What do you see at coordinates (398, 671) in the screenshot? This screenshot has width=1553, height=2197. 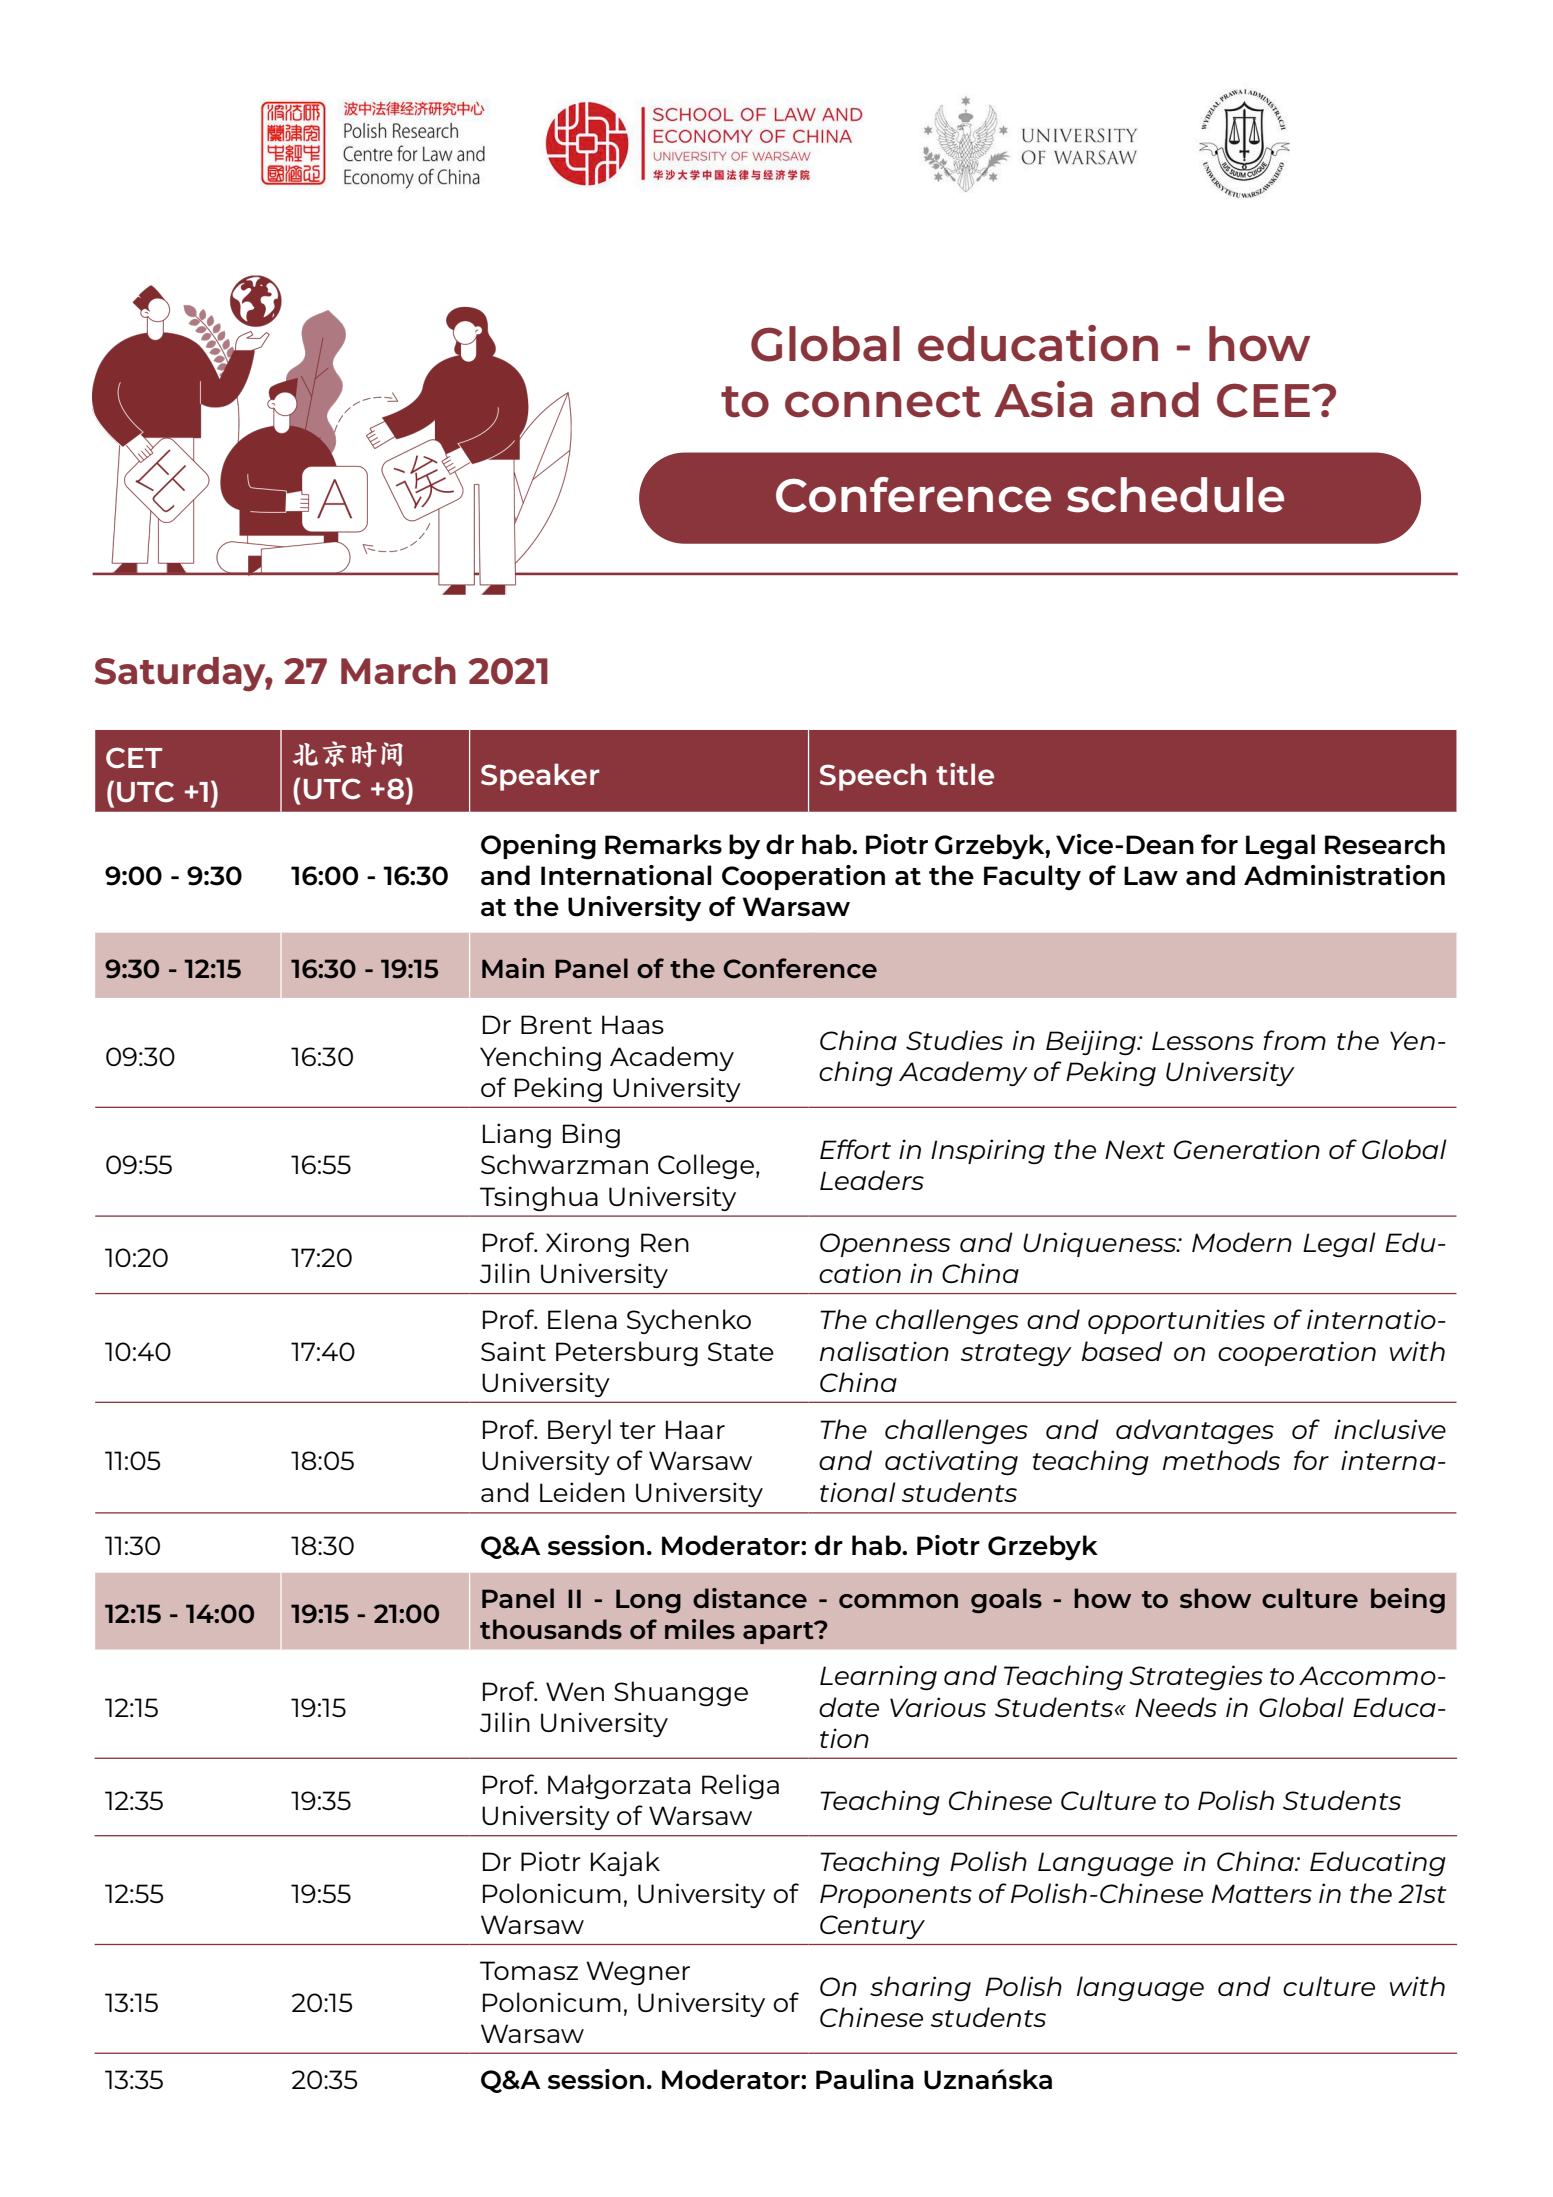 I see `March` at bounding box center [398, 671].
